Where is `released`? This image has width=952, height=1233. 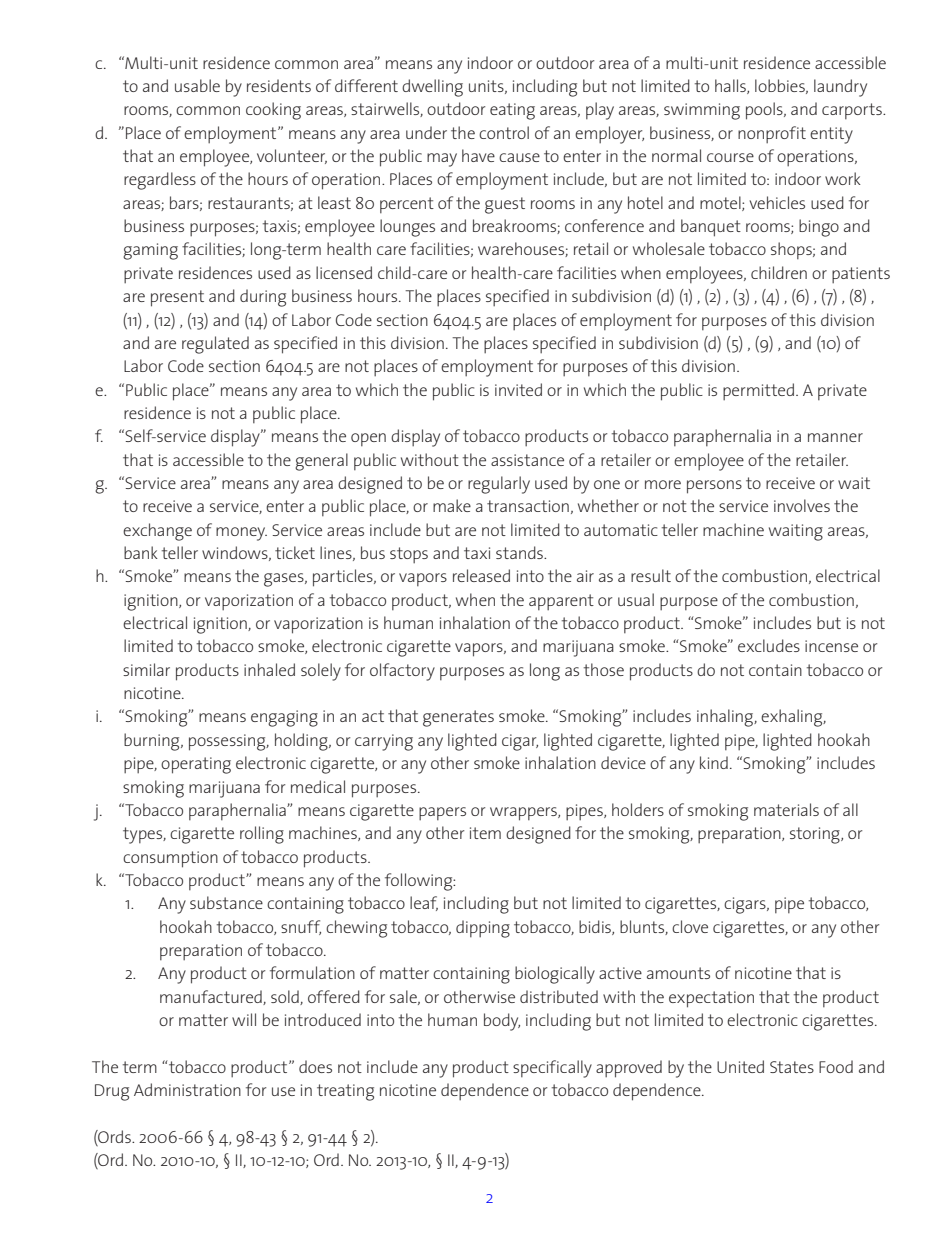 released is located at coordinates (481, 575).
